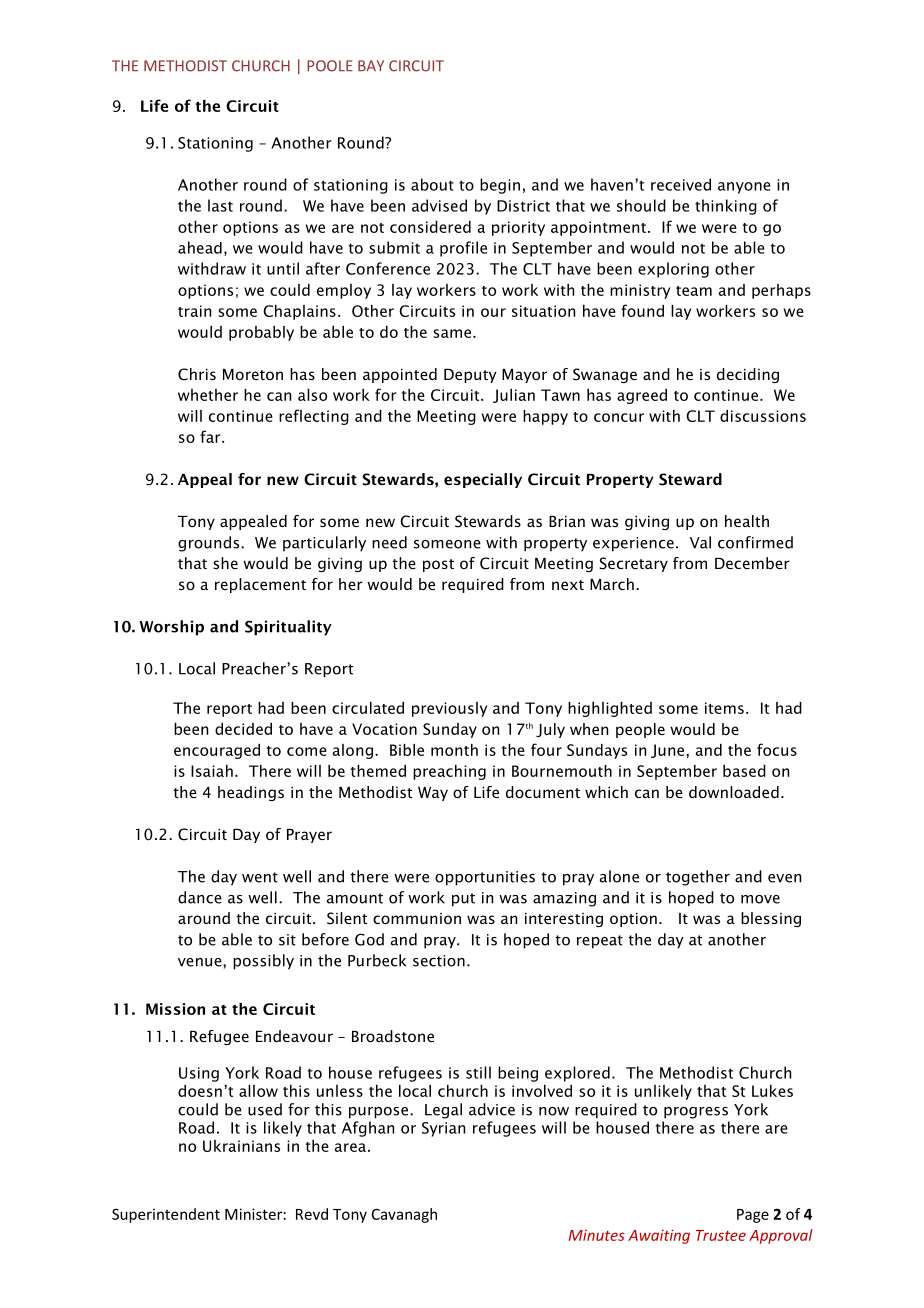 The width and height of the screenshot is (924, 1308). Describe the element at coordinates (330, 66) in the screenshot. I see `POOLE` at that location.
